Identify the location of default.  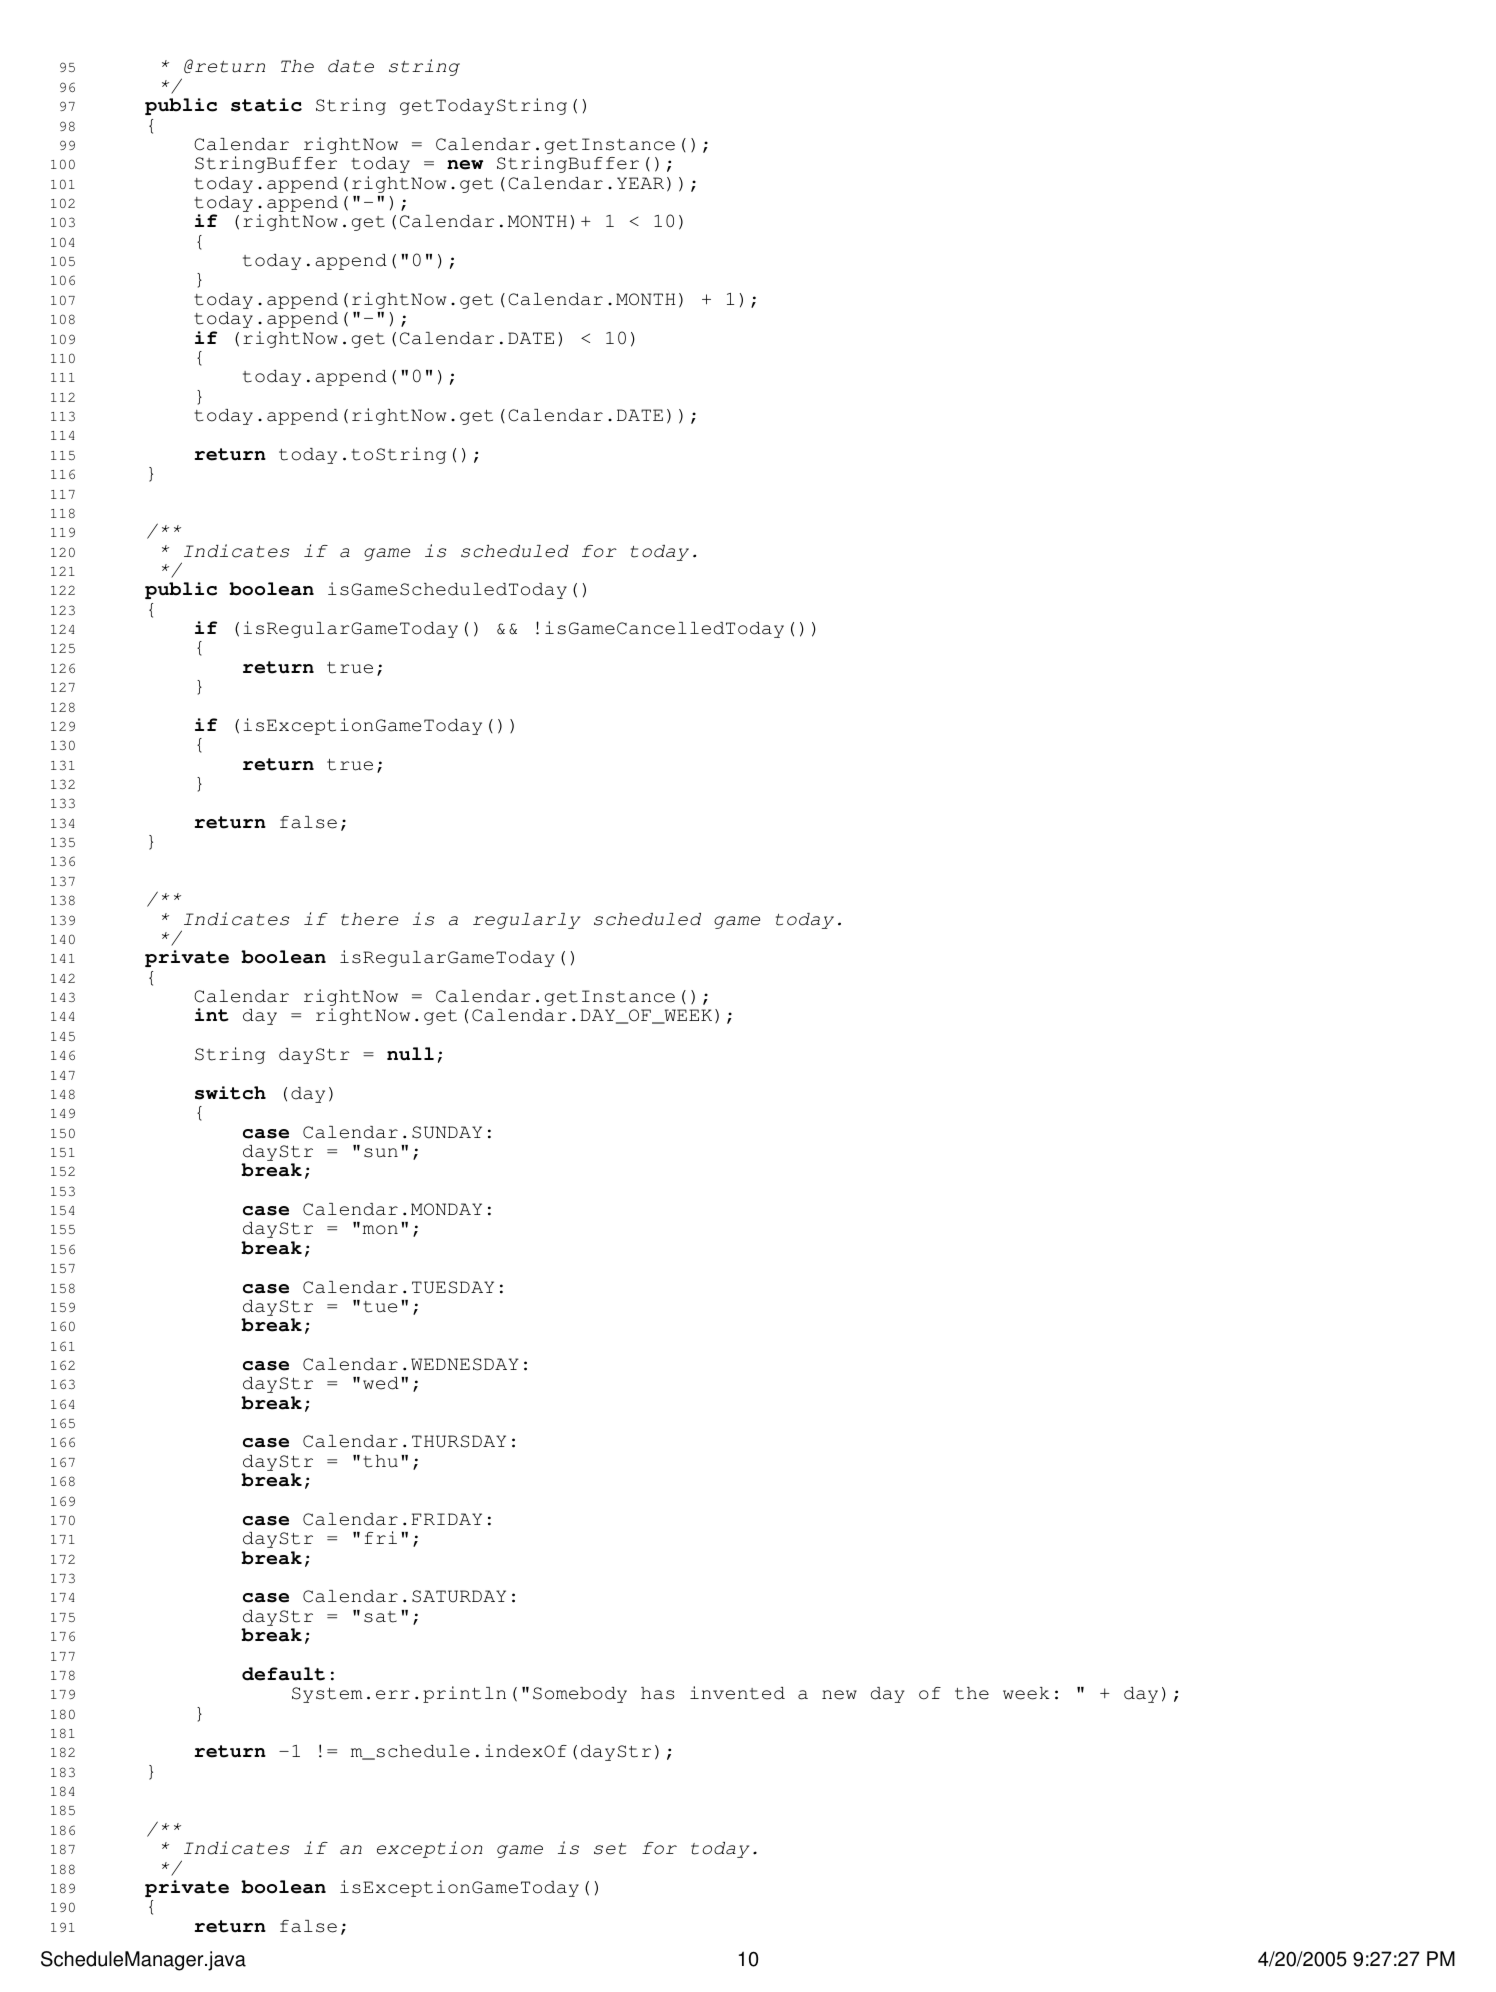
(283, 1674).
